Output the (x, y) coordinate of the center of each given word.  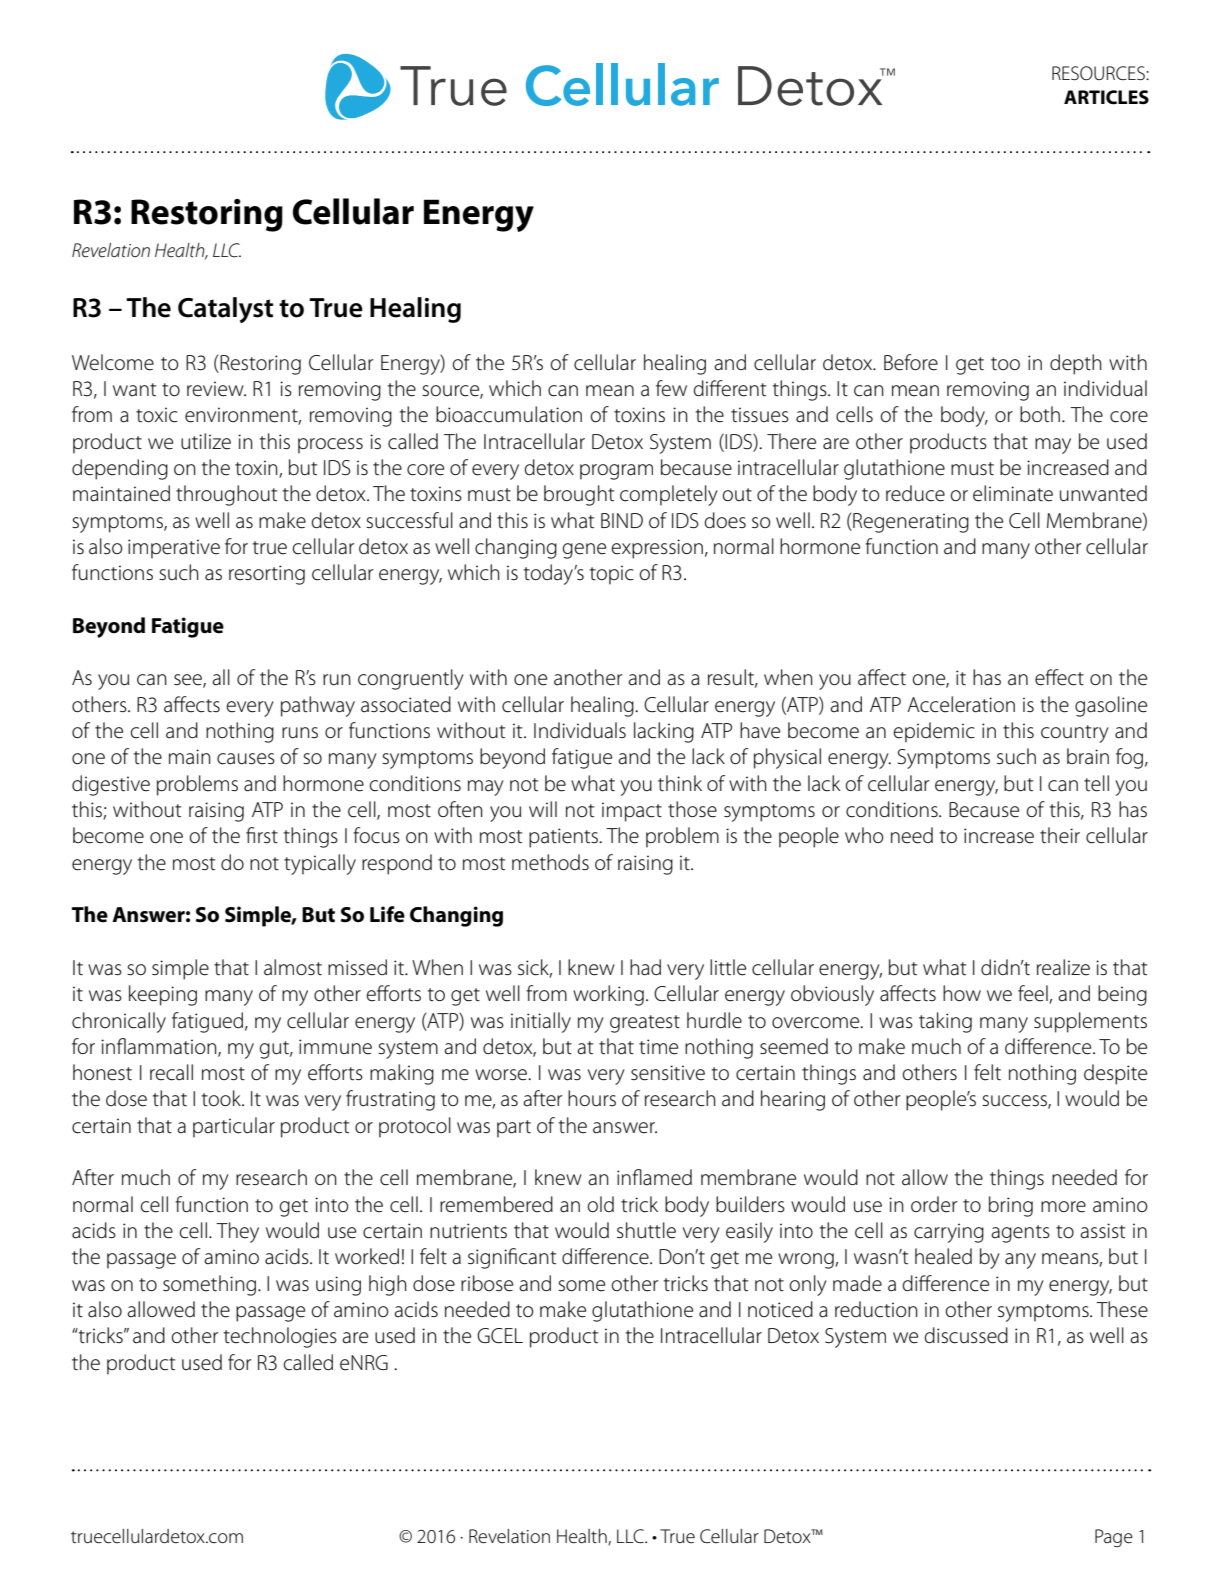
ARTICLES (1106, 97)
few (671, 388)
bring (1011, 1206)
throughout (226, 495)
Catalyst (225, 310)
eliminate (1013, 493)
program (616, 472)
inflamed (654, 1177)
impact (632, 812)
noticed (780, 1309)
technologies (280, 1337)
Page (1114, 1538)
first (262, 835)
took (222, 1098)
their (1060, 835)
